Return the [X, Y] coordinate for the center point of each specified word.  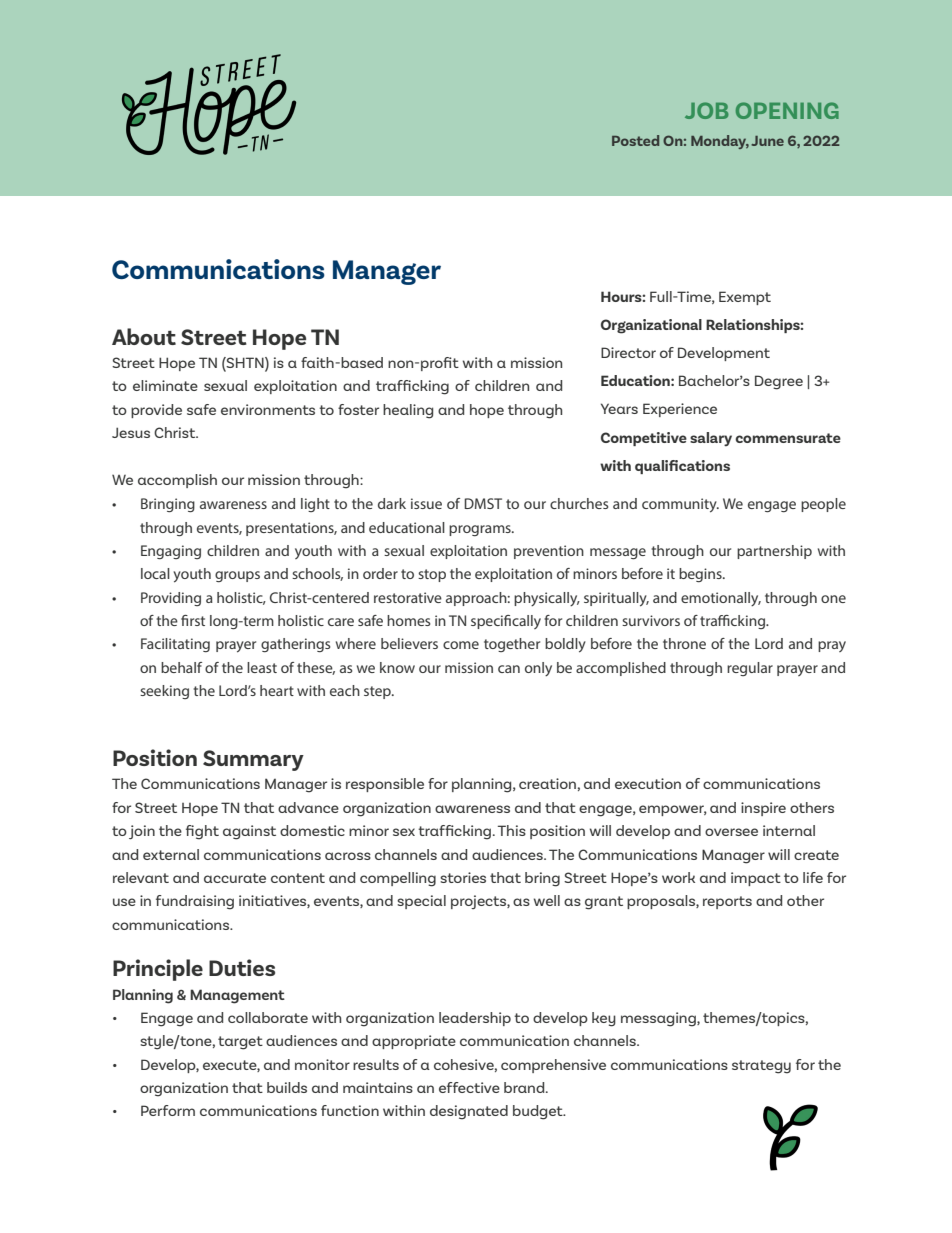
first [193, 620]
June [767, 141]
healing [408, 411]
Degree [779, 382]
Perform [168, 1110]
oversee [731, 832]
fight [202, 832]
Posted [635, 140]
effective [469, 1087]
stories [463, 877]
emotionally [721, 599]
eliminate [165, 385]
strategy [761, 1067]
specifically [506, 622]
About [144, 336]
